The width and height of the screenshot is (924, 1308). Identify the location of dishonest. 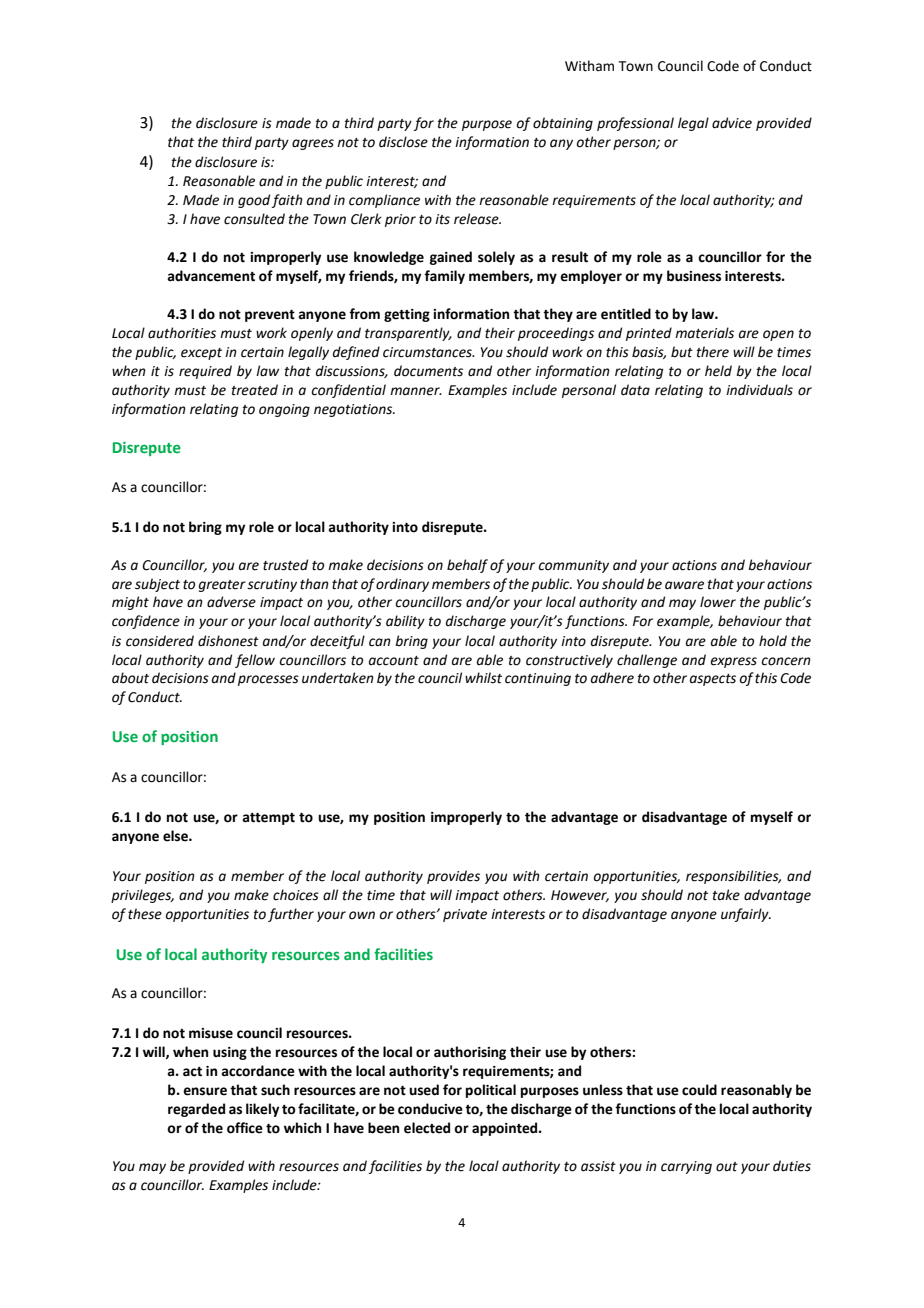
(228, 641).
